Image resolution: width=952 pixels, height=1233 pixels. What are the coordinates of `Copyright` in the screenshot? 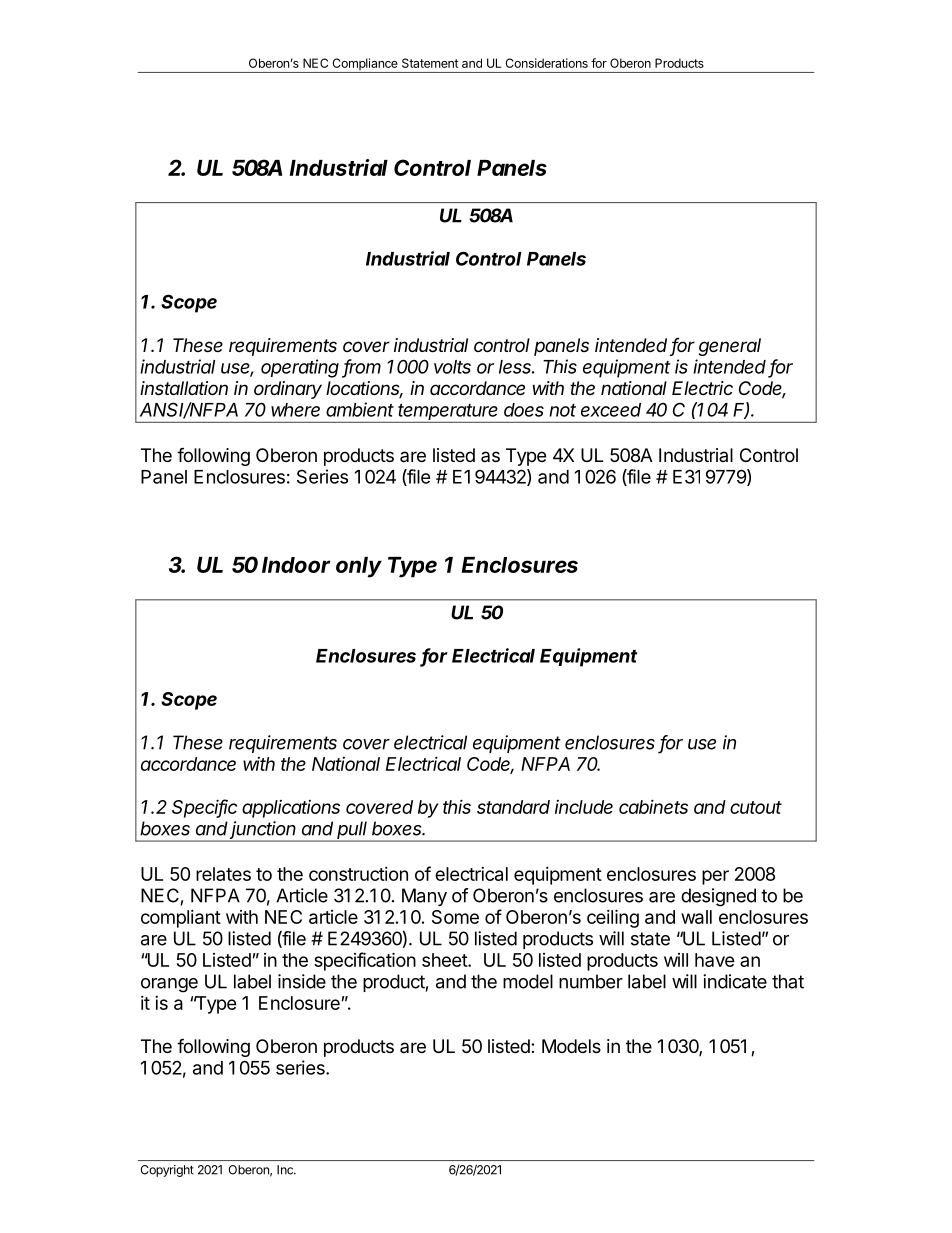 It's located at (167, 1171).
